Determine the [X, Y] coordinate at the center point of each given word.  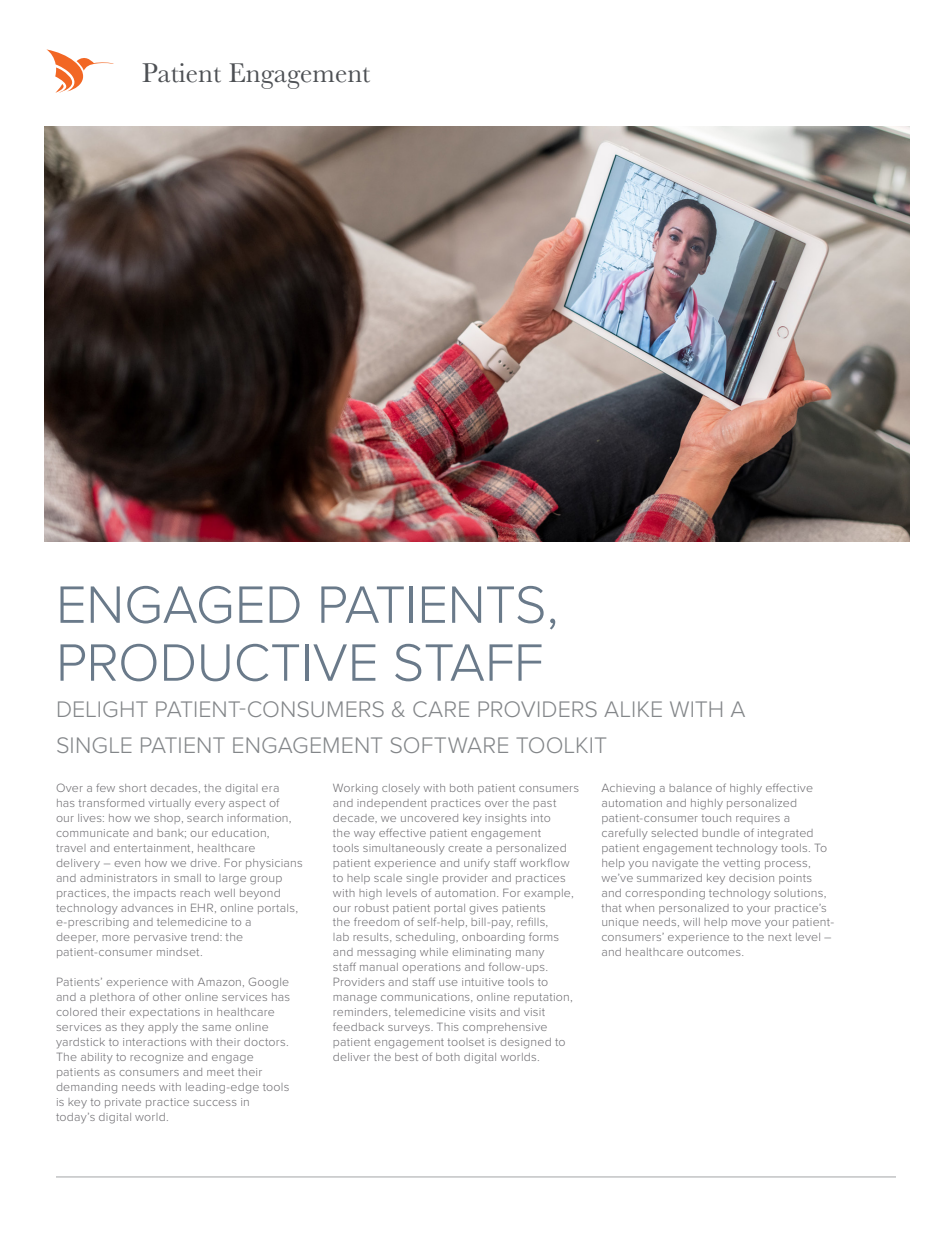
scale [388, 878]
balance [690, 788]
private [123, 1103]
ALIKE [633, 709]
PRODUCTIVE [218, 663]
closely [401, 789]
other [167, 997]
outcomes [715, 952]
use [448, 983]
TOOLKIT [561, 745]
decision [751, 878]
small [187, 878]
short [133, 788]
